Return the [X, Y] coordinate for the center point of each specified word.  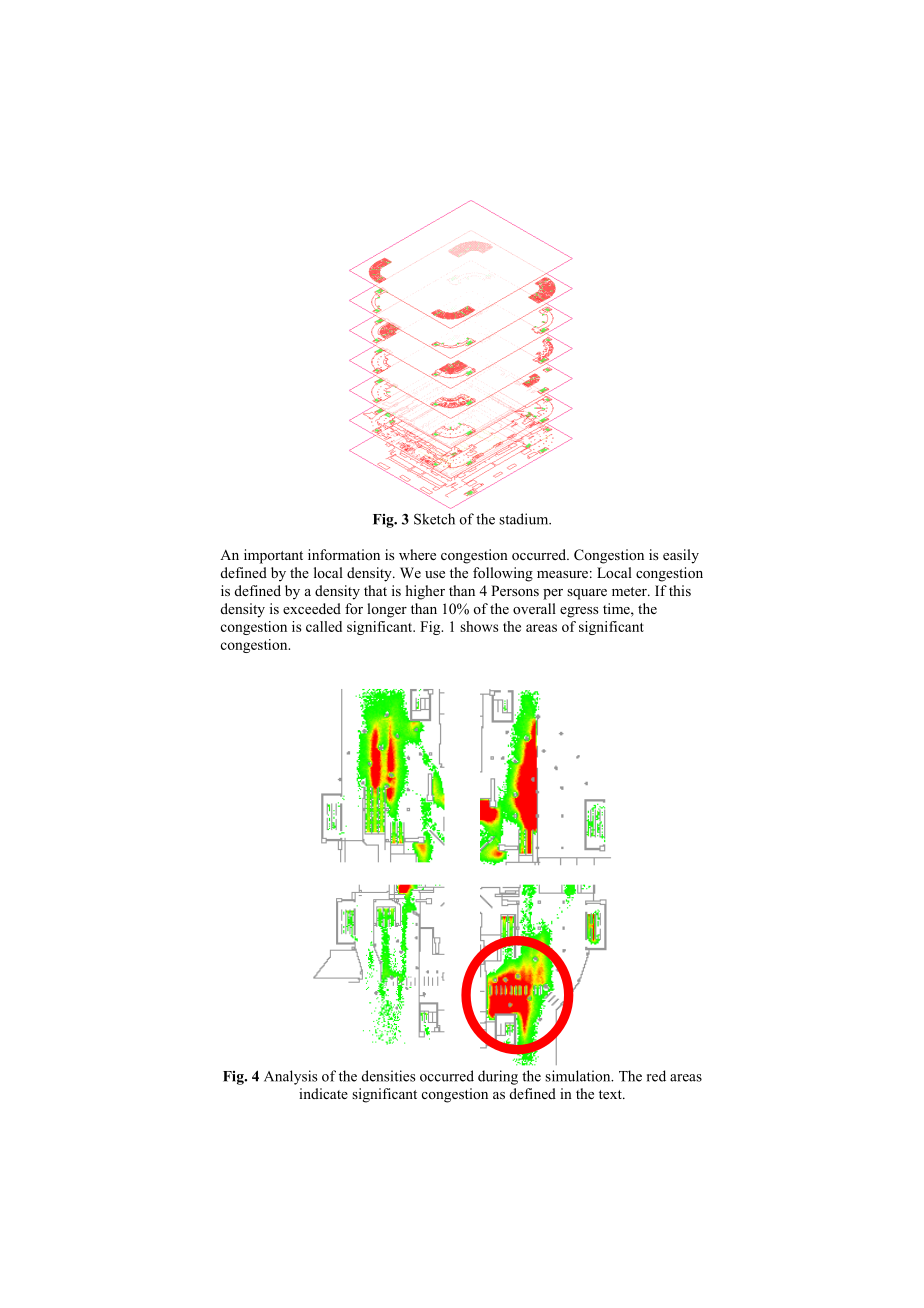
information [344, 554]
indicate [323, 1093]
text [611, 1094]
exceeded [312, 608]
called [324, 626]
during [498, 1077]
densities [389, 1076]
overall [534, 608]
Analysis [291, 1077]
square [587, 594]
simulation [579, 1076]
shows [479, 626]
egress [579, 612]
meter [630, 591]
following [503, 574]
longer [387, 610]
